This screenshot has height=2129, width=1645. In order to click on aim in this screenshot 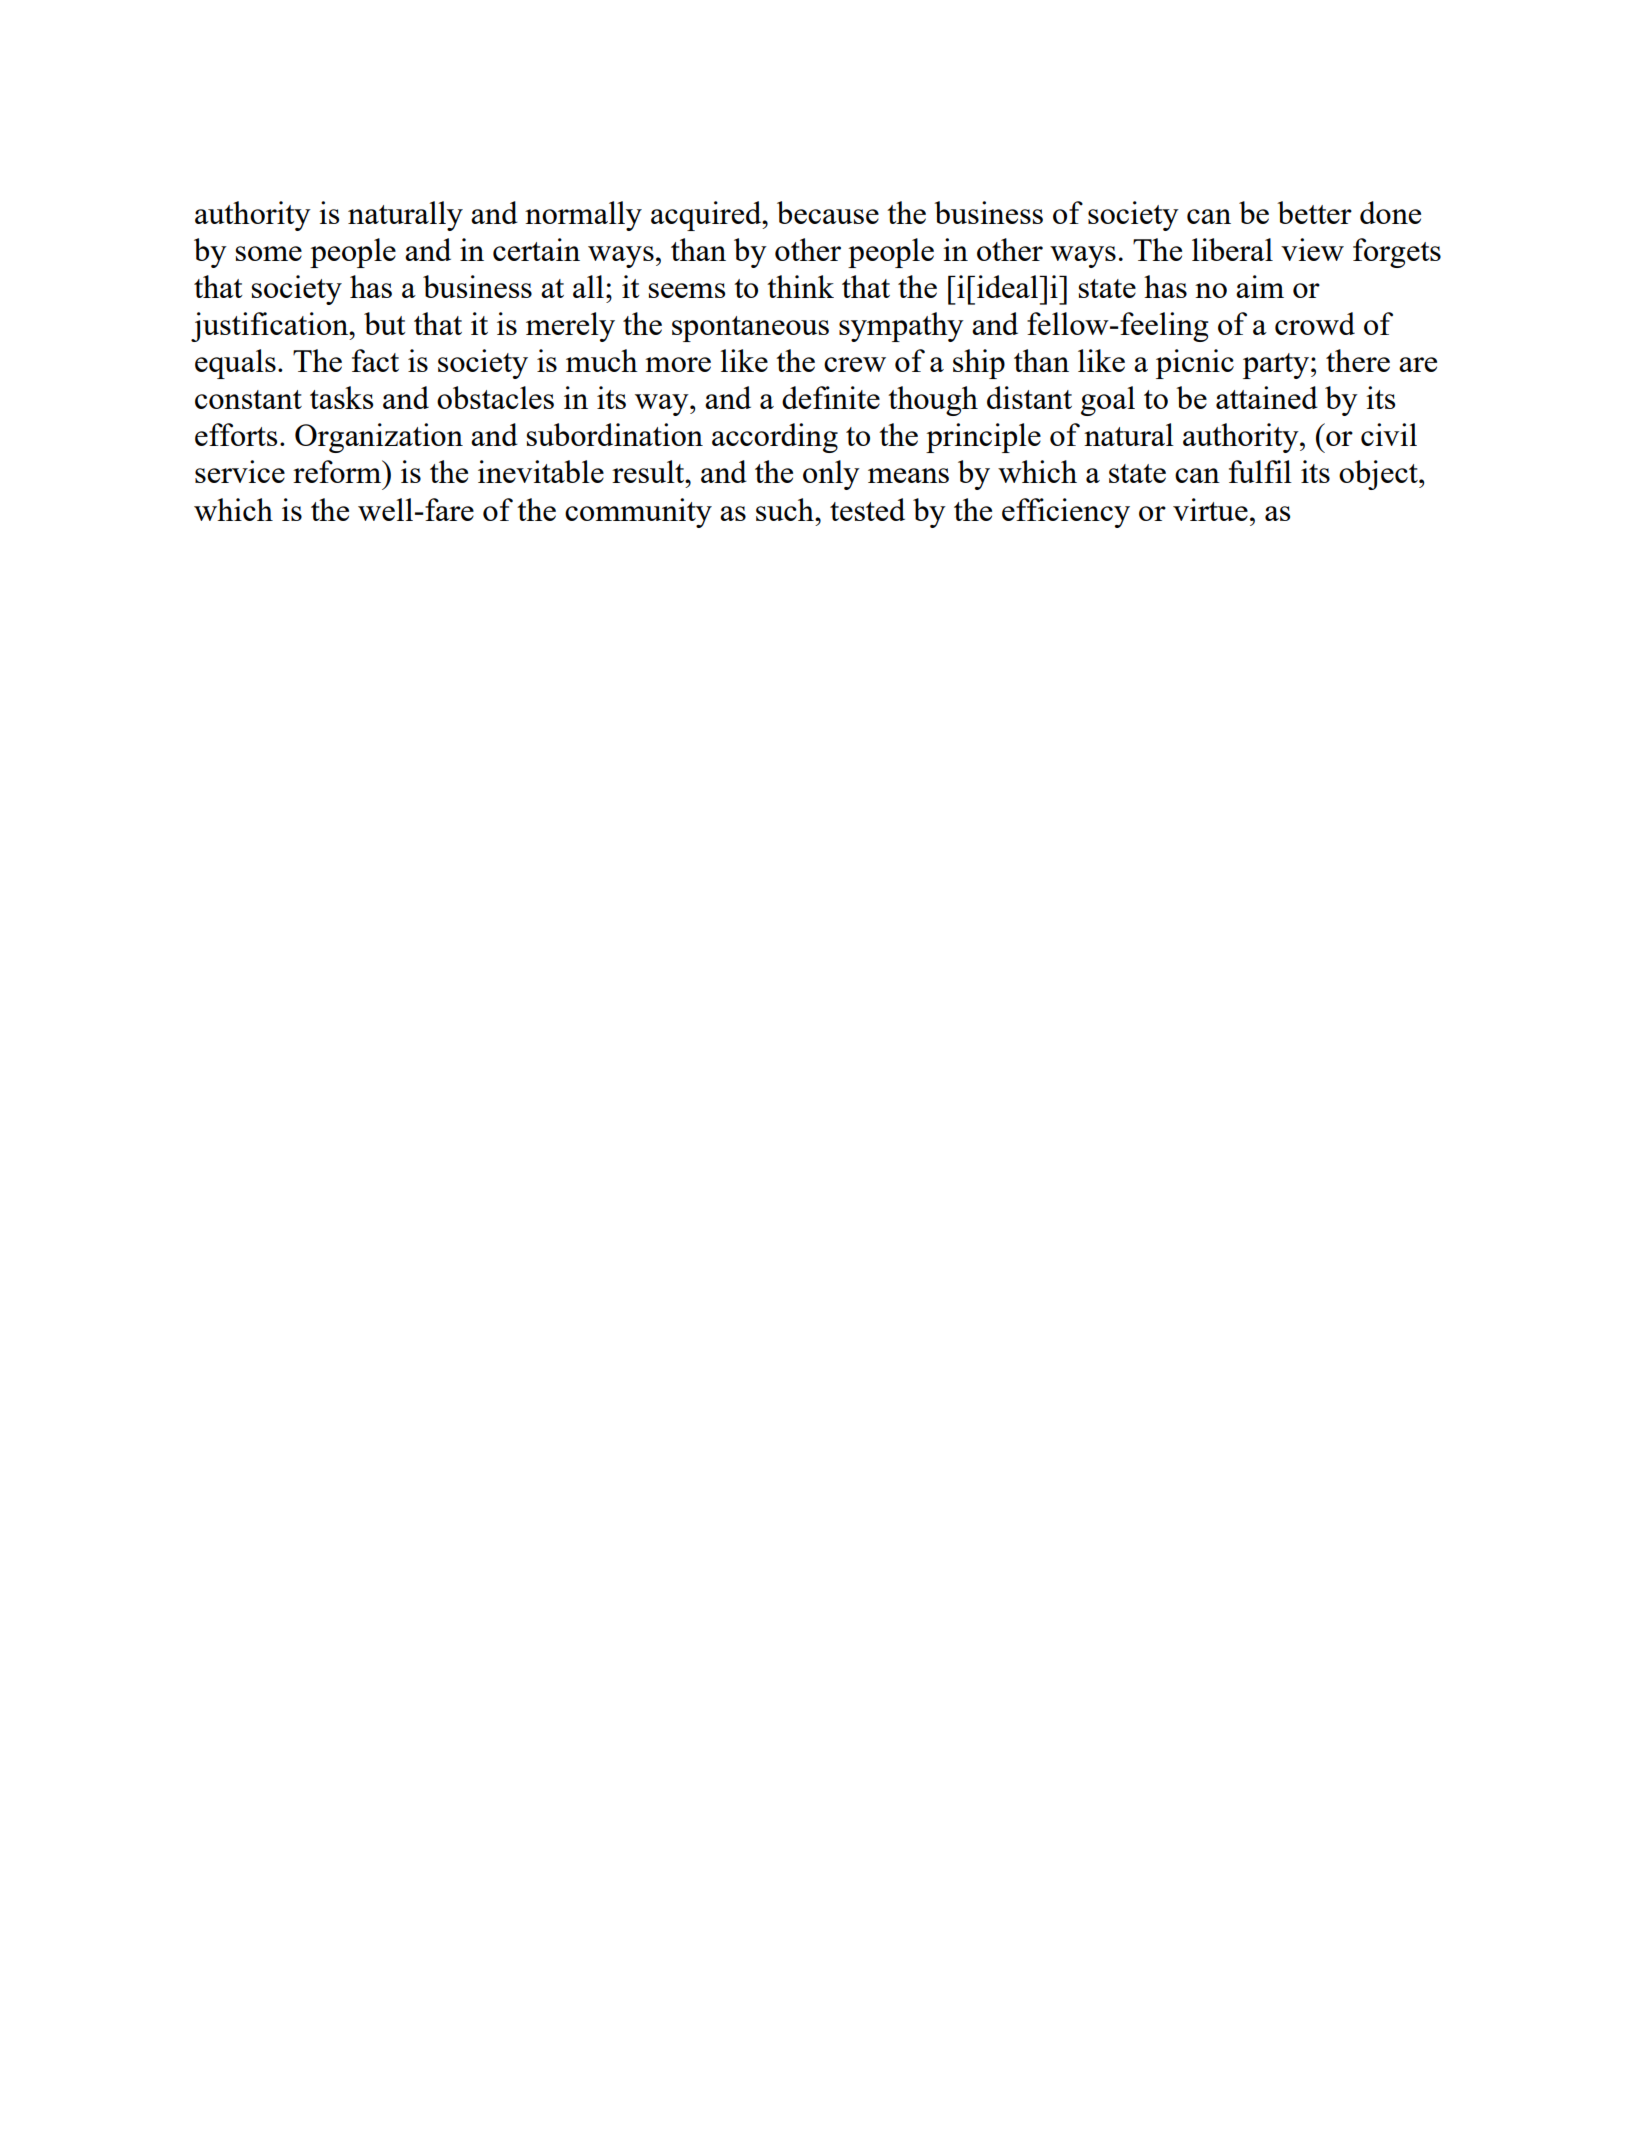, I will do `click(1260, 286)`.
